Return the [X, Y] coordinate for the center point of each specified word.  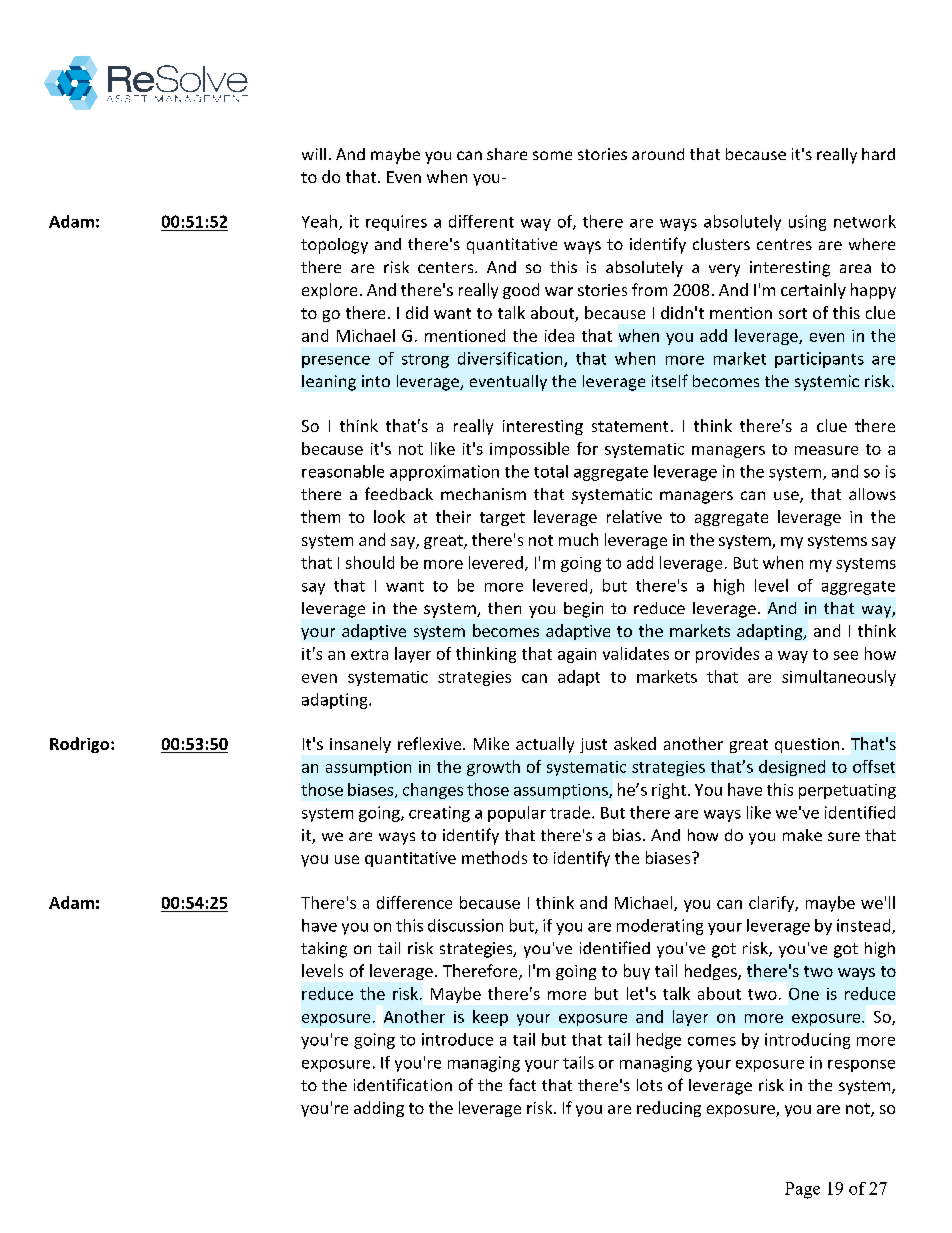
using [807, 223]
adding [379, 1109]
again [577, 655]
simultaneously [839, 678]
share [507, 154]
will [314, 154]
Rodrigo [81, 745]
